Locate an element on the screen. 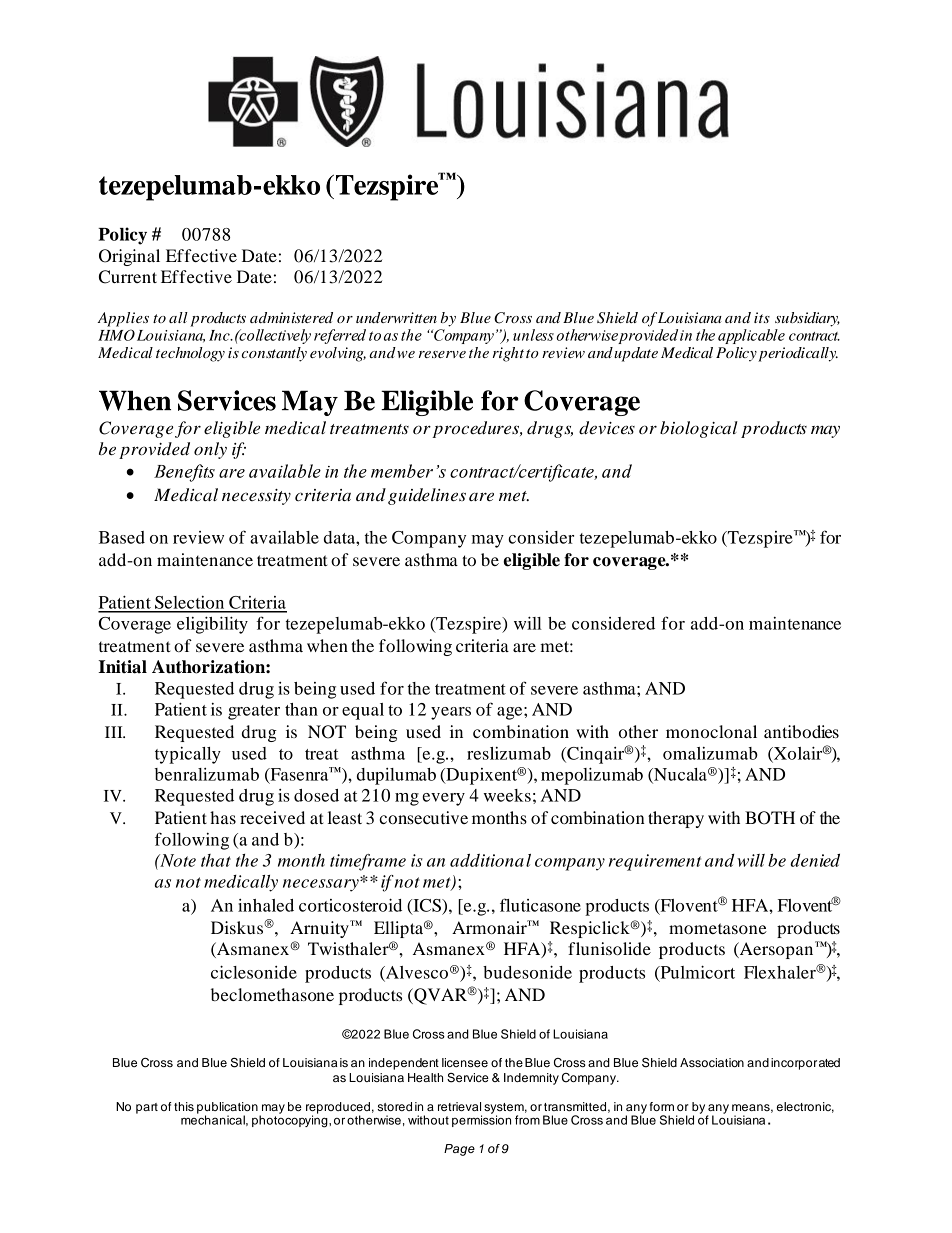 This screenshot has height=1233, width=952. biological is located at coordinates (699, 429).
